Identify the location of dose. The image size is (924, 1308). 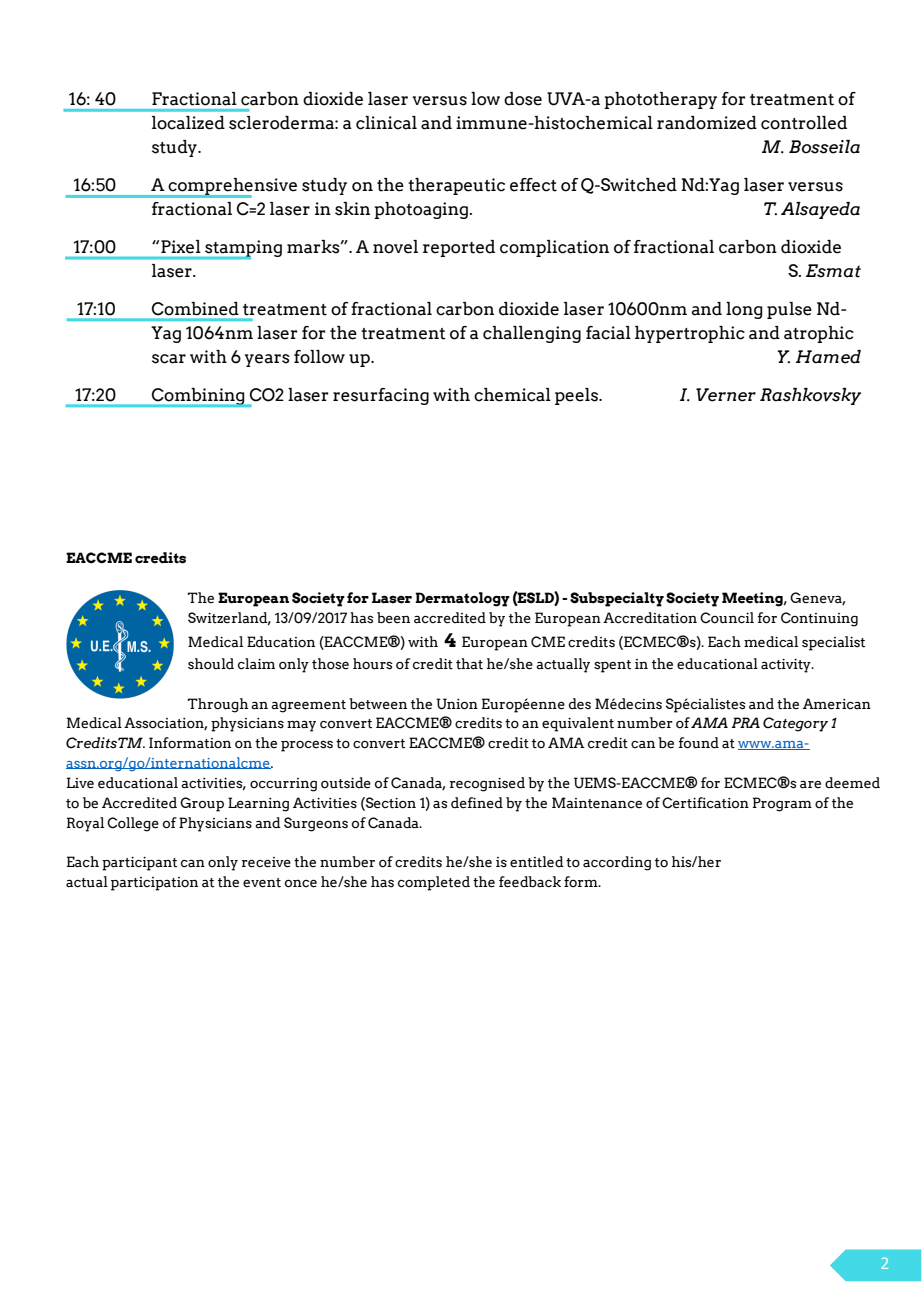
(523, 99).
